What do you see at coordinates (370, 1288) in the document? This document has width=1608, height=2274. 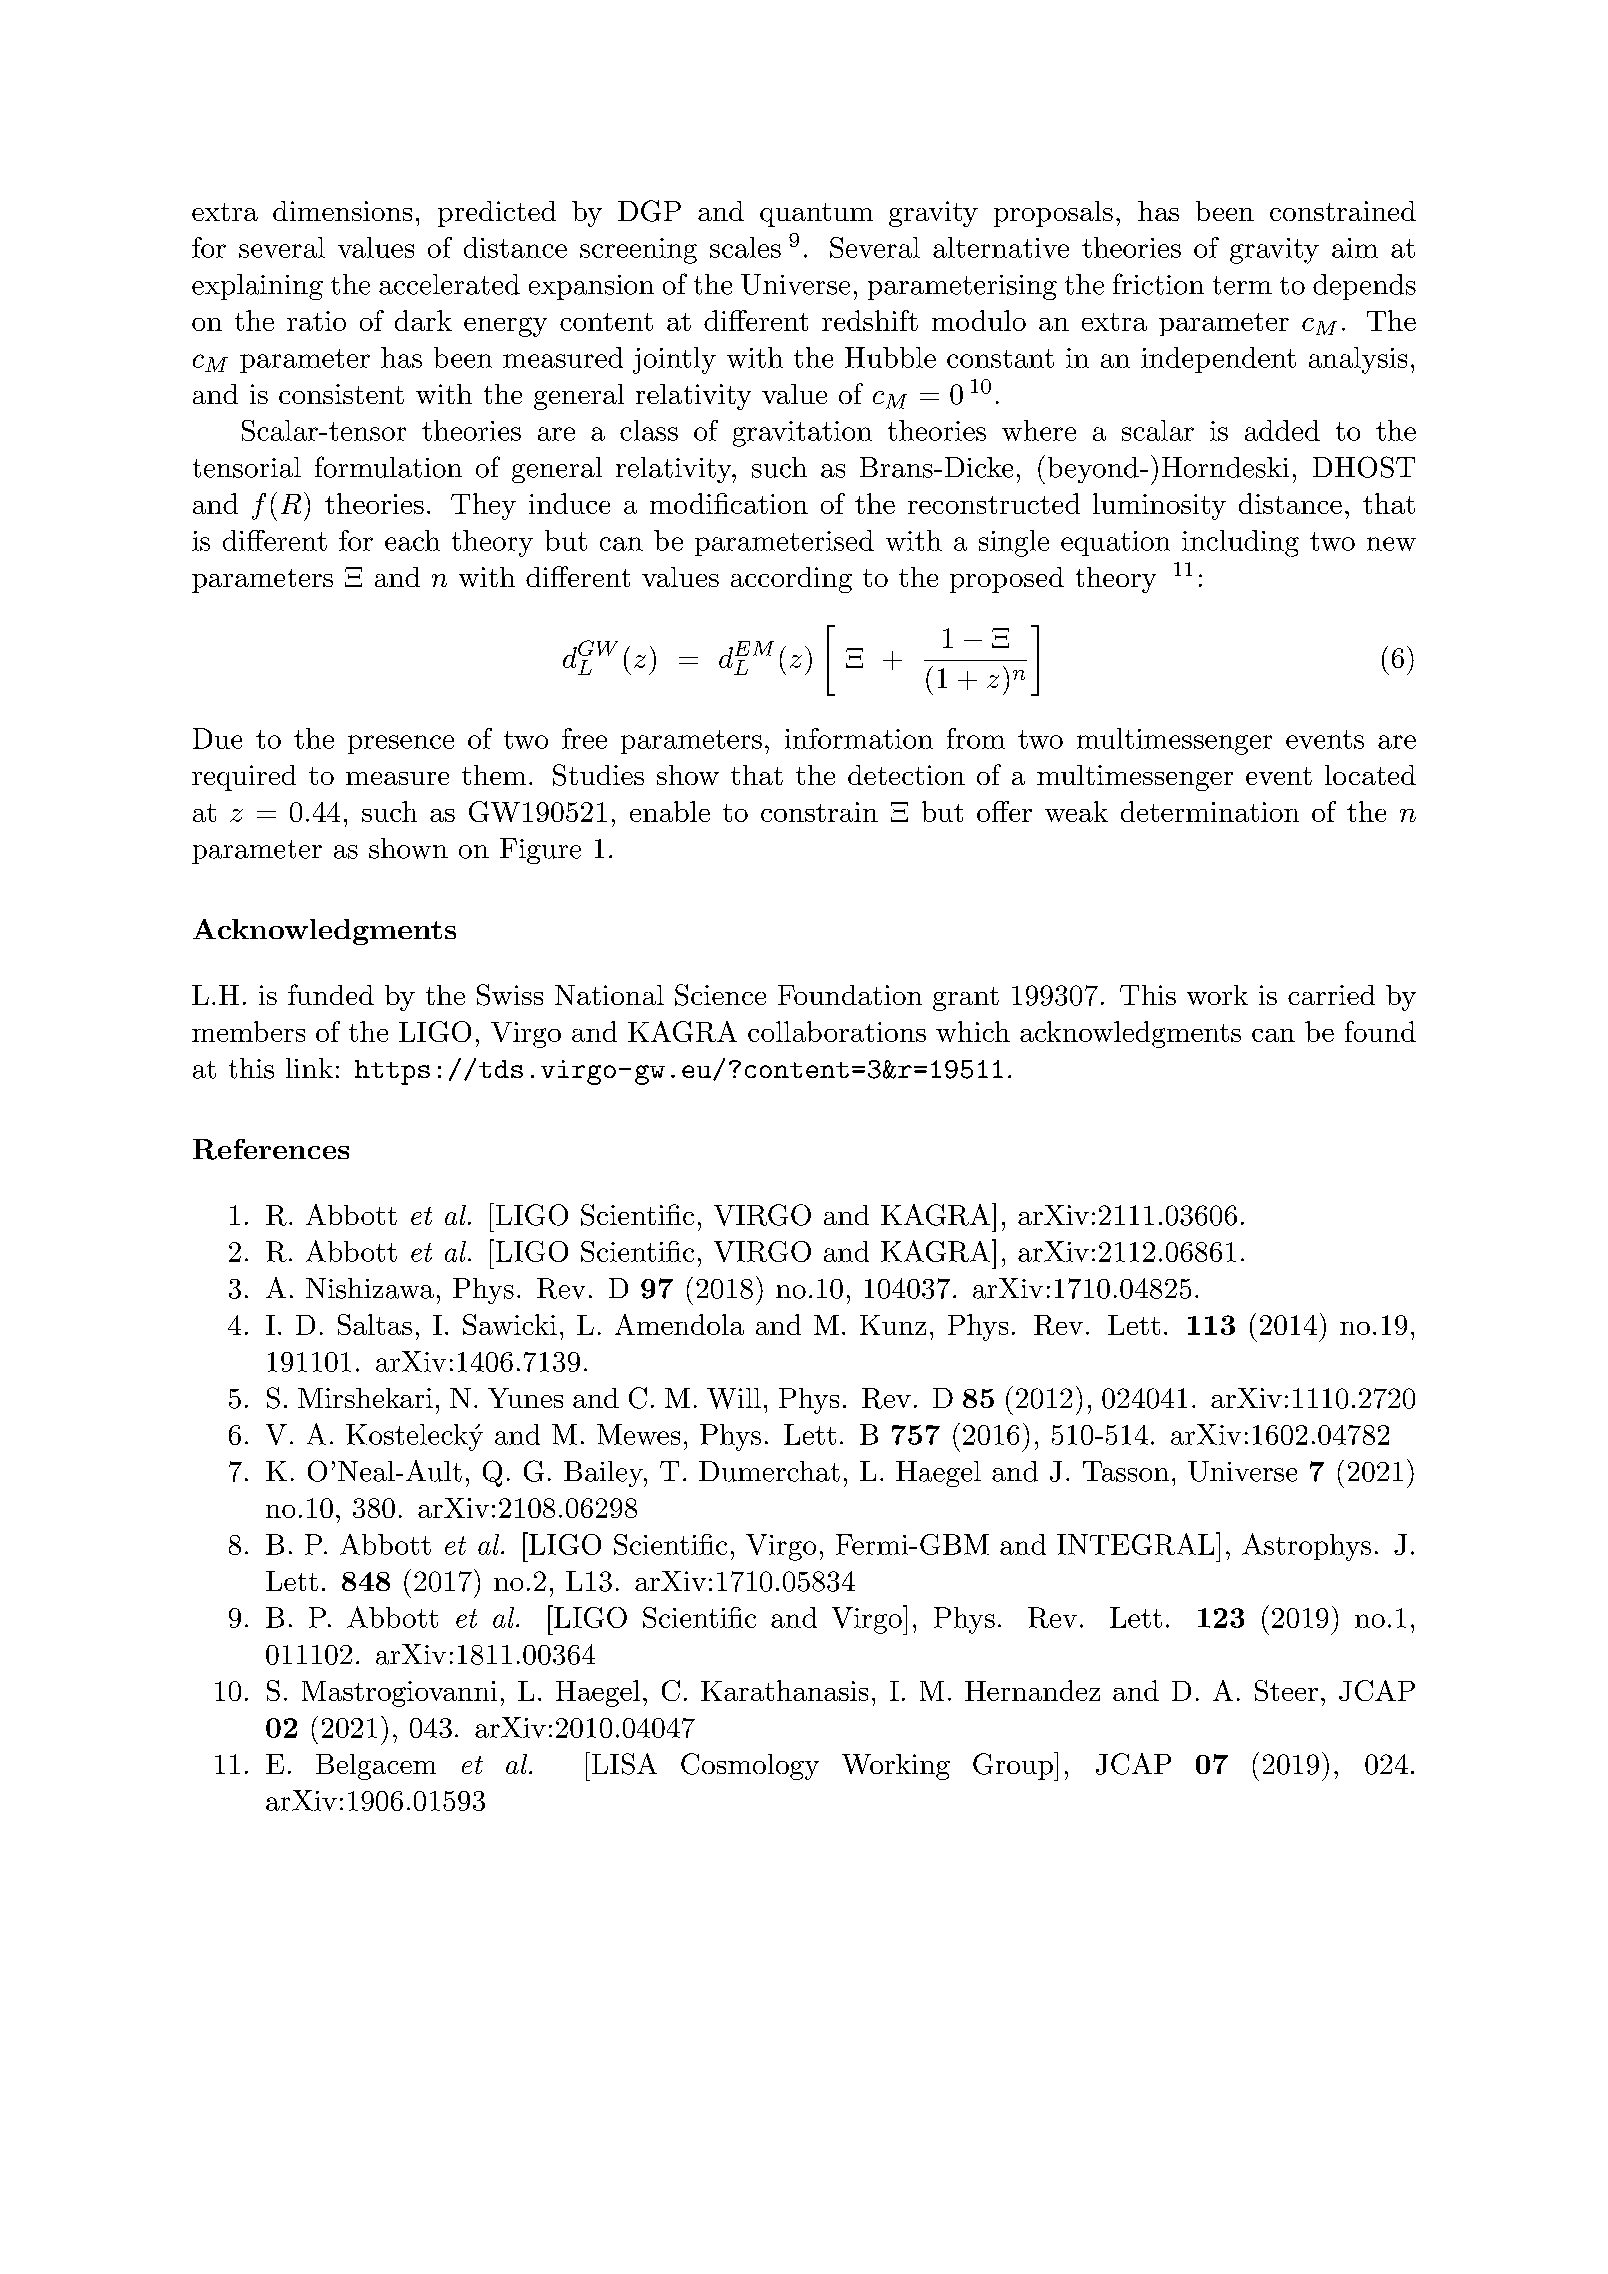 I see `Nishizawa` at bounding box center [370, 1288].
